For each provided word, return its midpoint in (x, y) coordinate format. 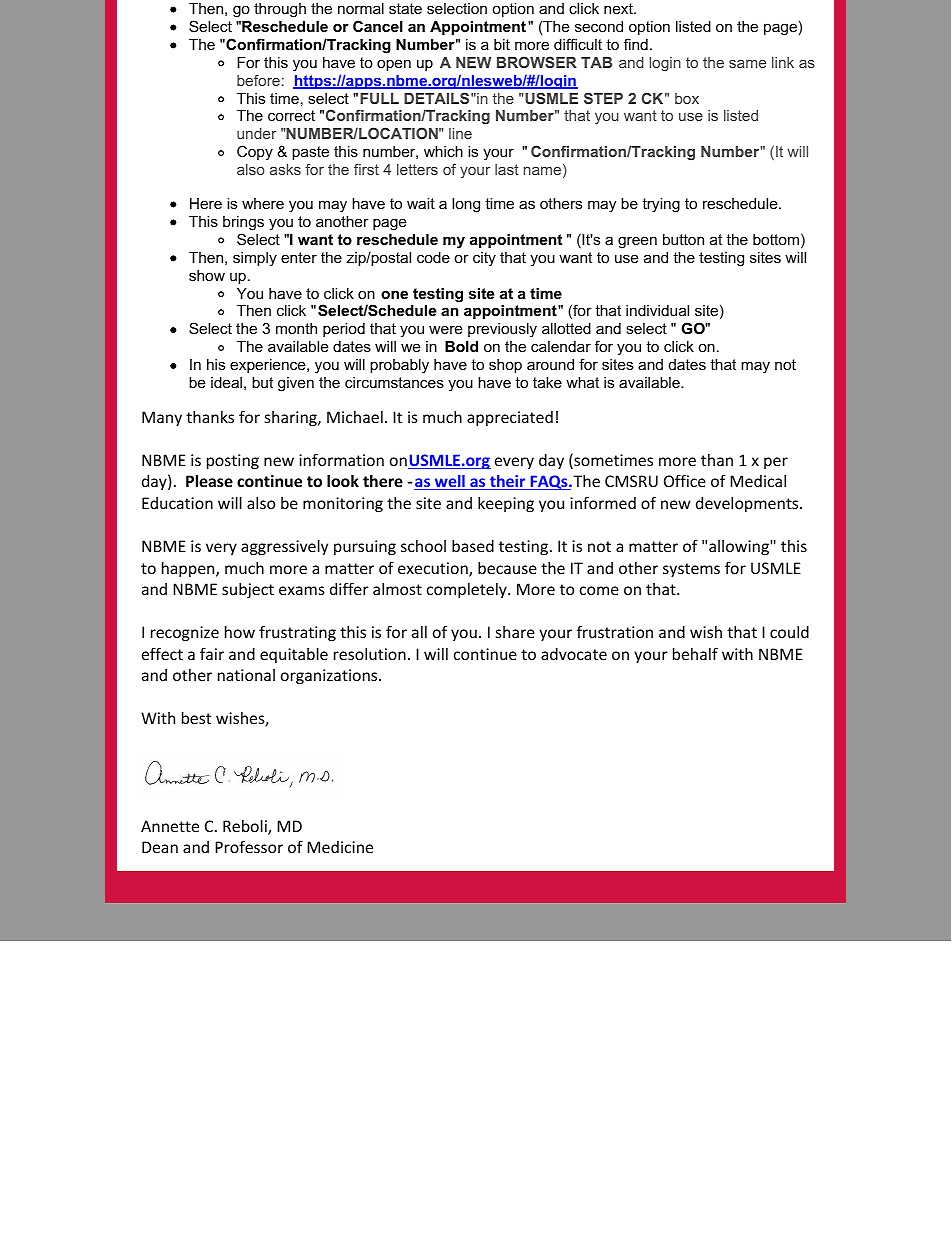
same (747, 64)
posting (233, 461)
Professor (249, 846)
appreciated (510, 418)
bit (502, 44)
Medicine (340, 847)
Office (685, 480)
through (280, 10)
